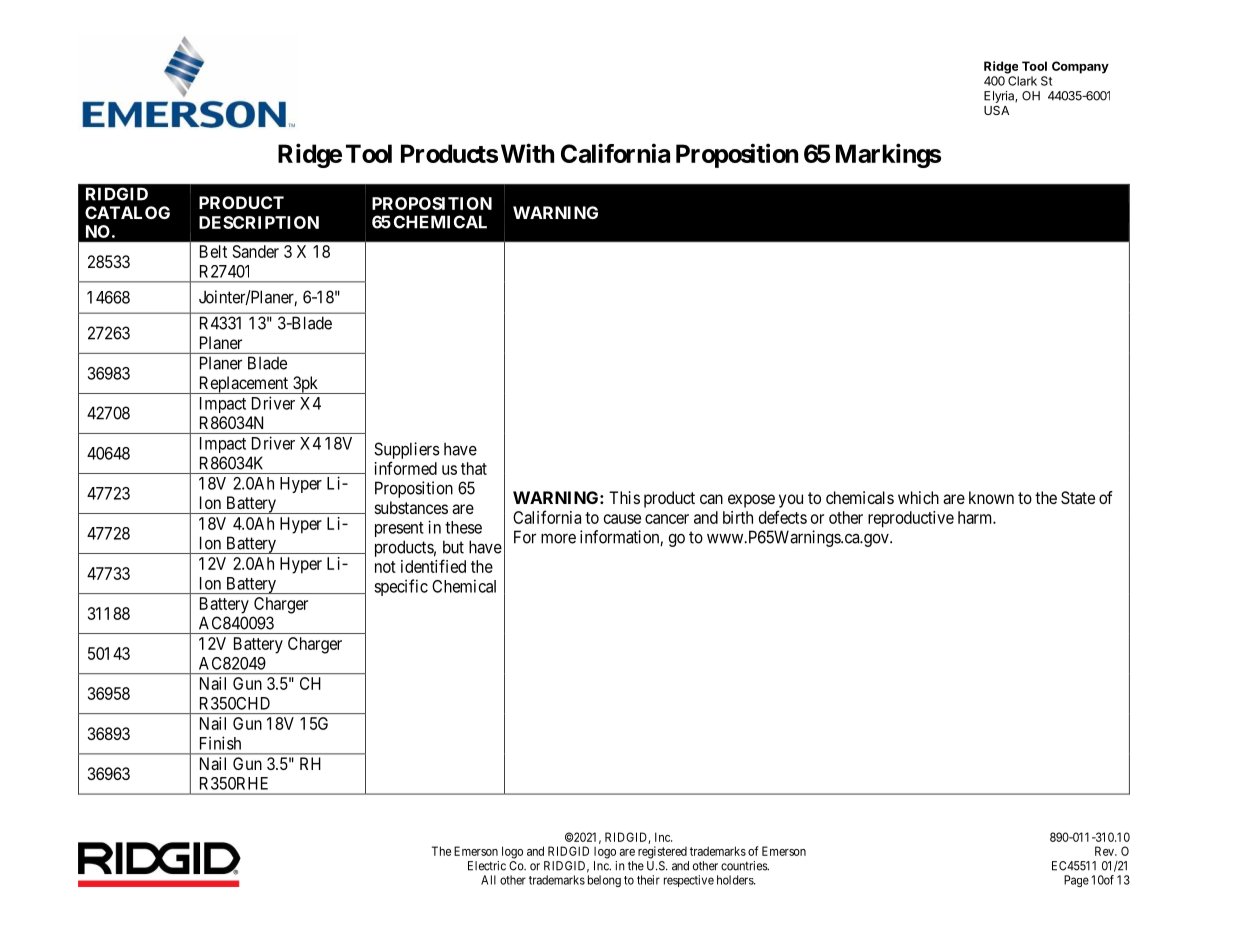 The height and width of the screenshot is (952, 1233). I want to click on Electric, so click(487, 866).
